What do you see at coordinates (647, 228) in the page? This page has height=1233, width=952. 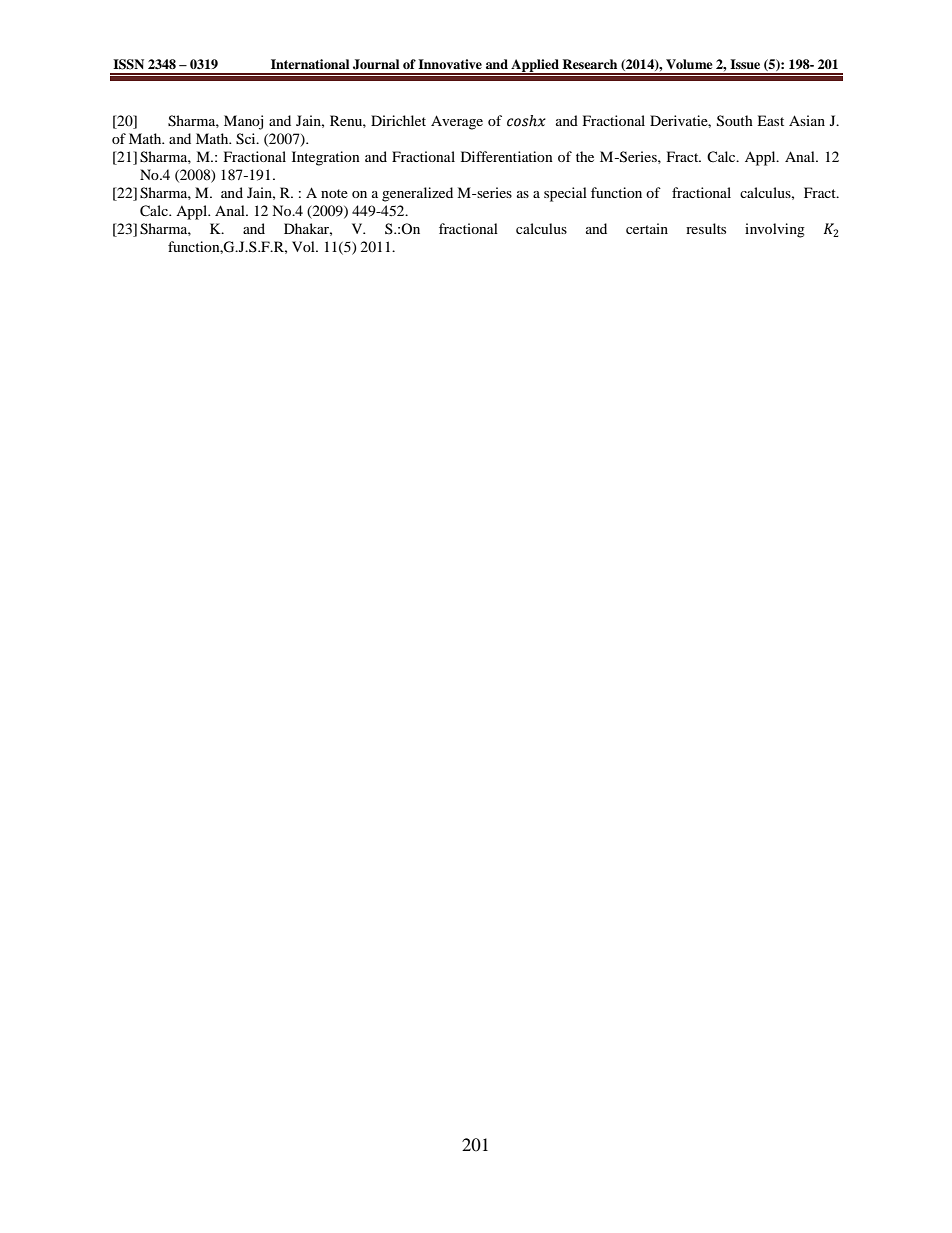 I see `certain` at bounding box center [647, 228].
